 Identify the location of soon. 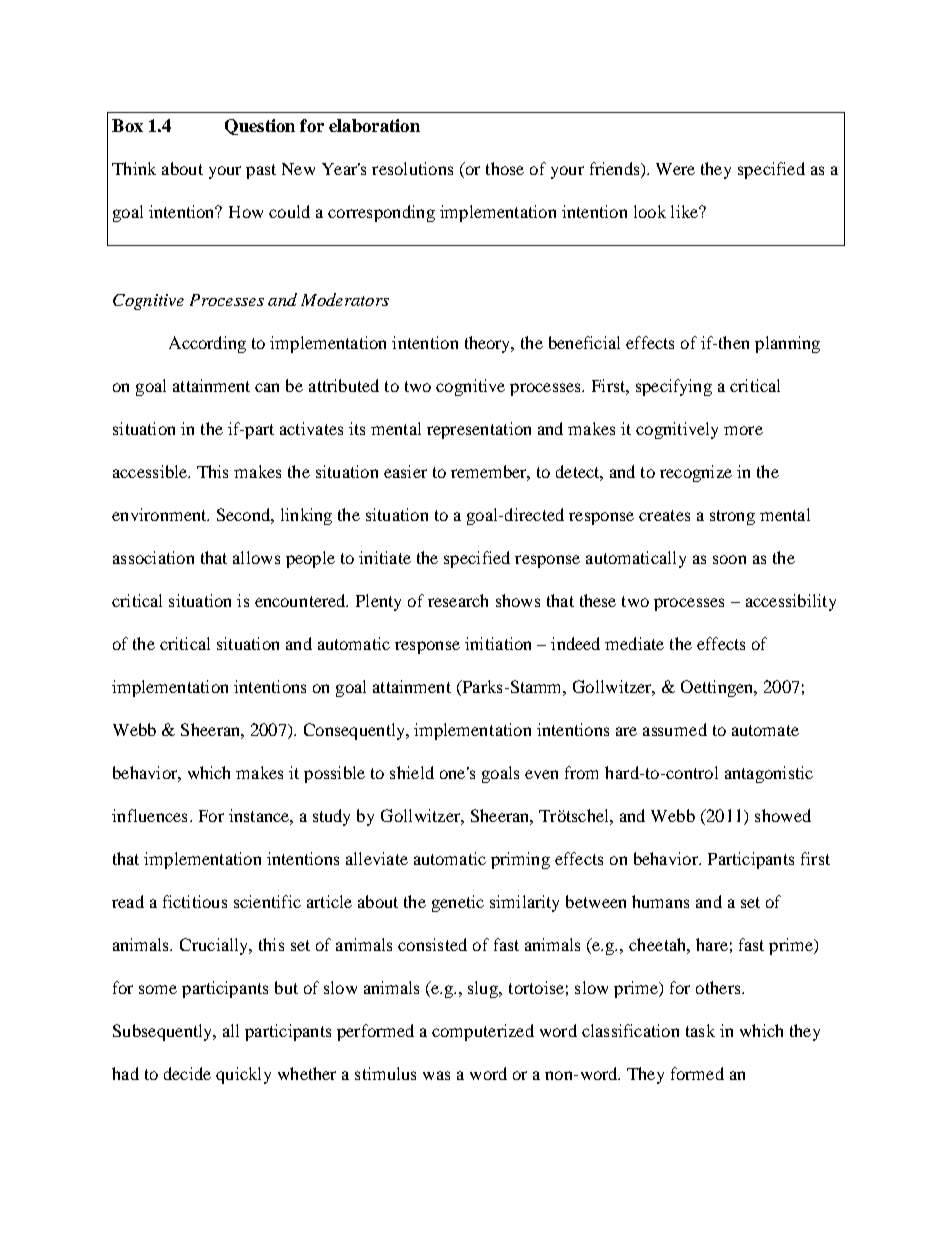
(729, 559).
